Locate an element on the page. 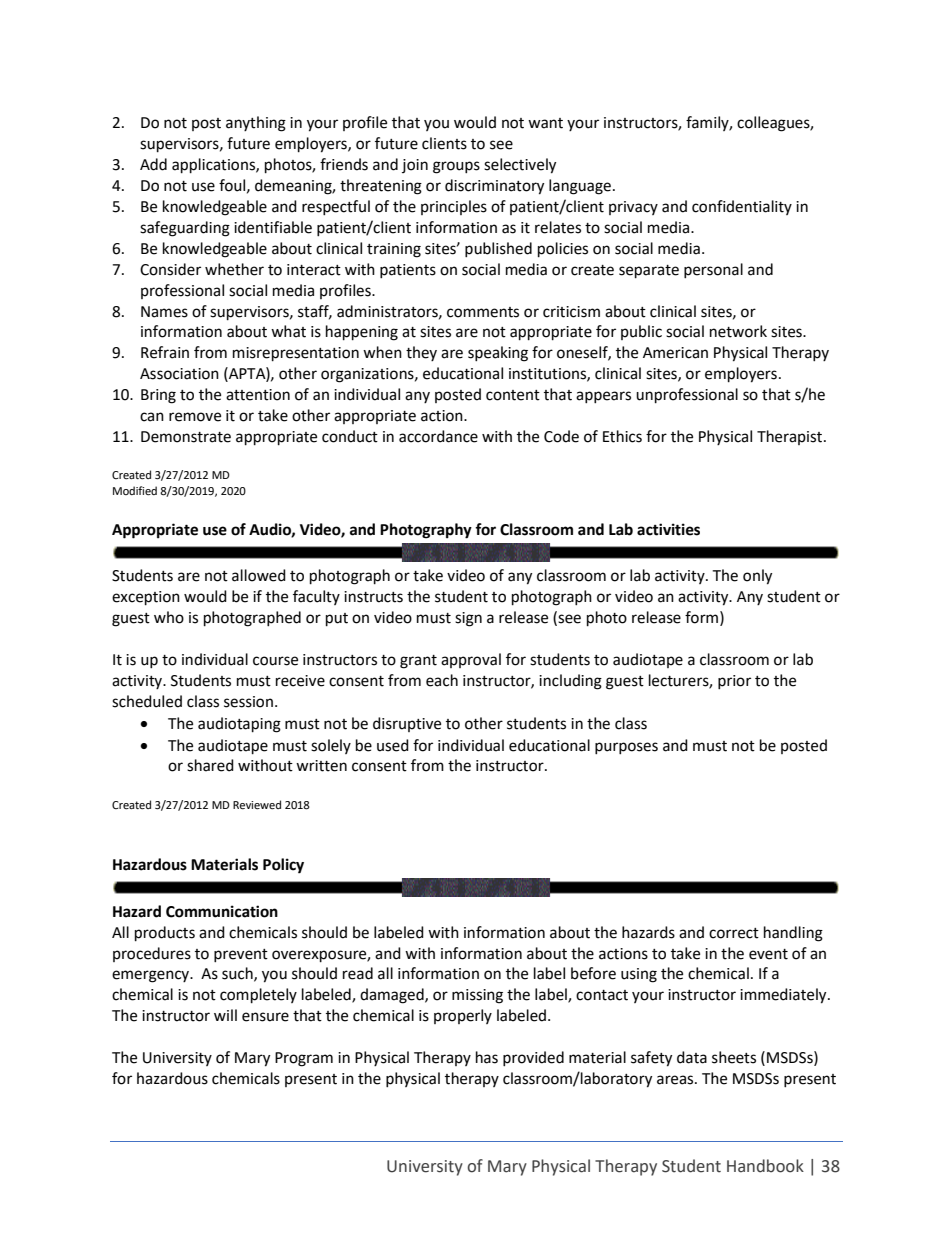 The width and height of the image is (952, 1233). has is located at coordinates (487, 1057).
